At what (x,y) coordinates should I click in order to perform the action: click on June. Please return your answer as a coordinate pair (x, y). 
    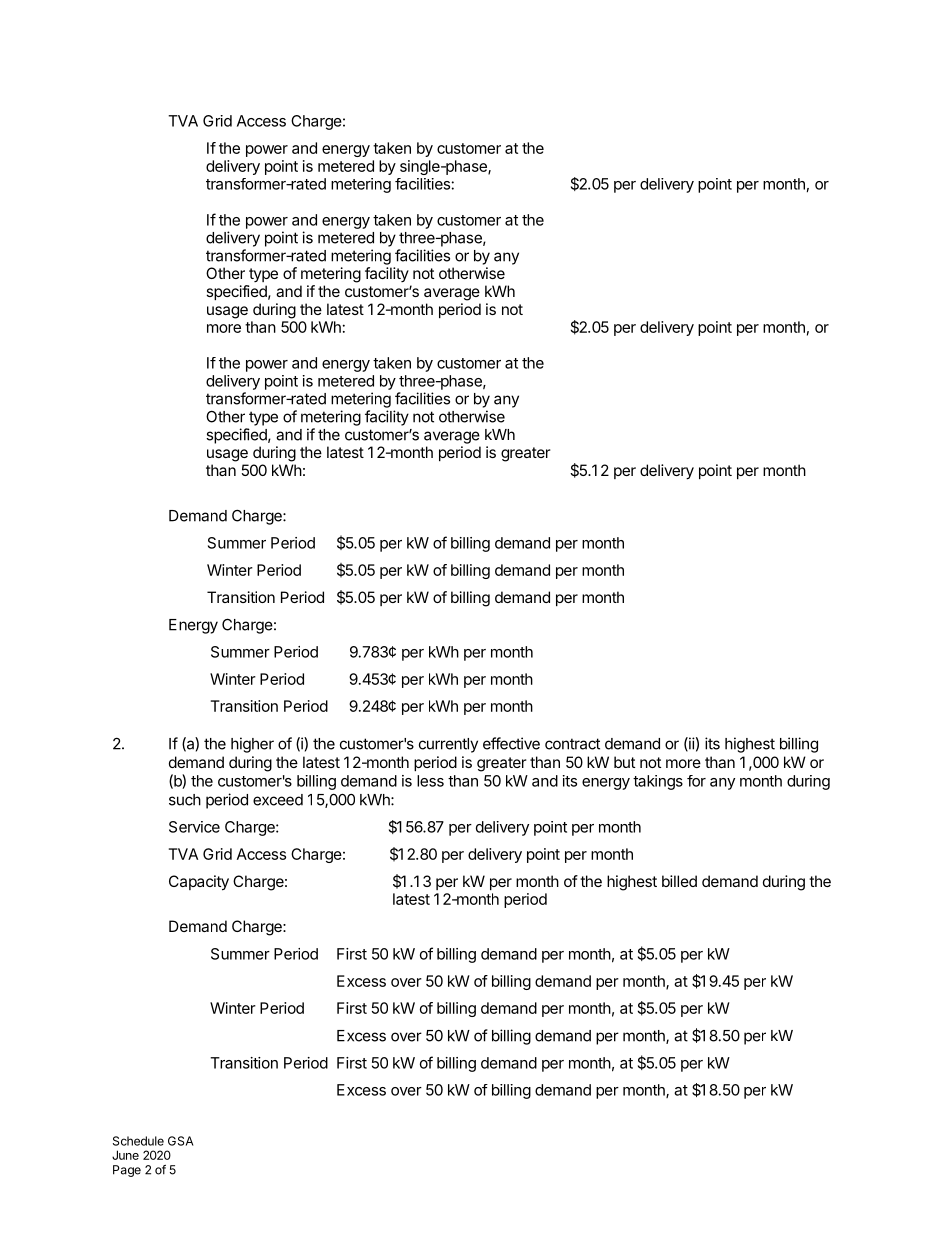
    Looking at the image, I should click on (125, 1155).
